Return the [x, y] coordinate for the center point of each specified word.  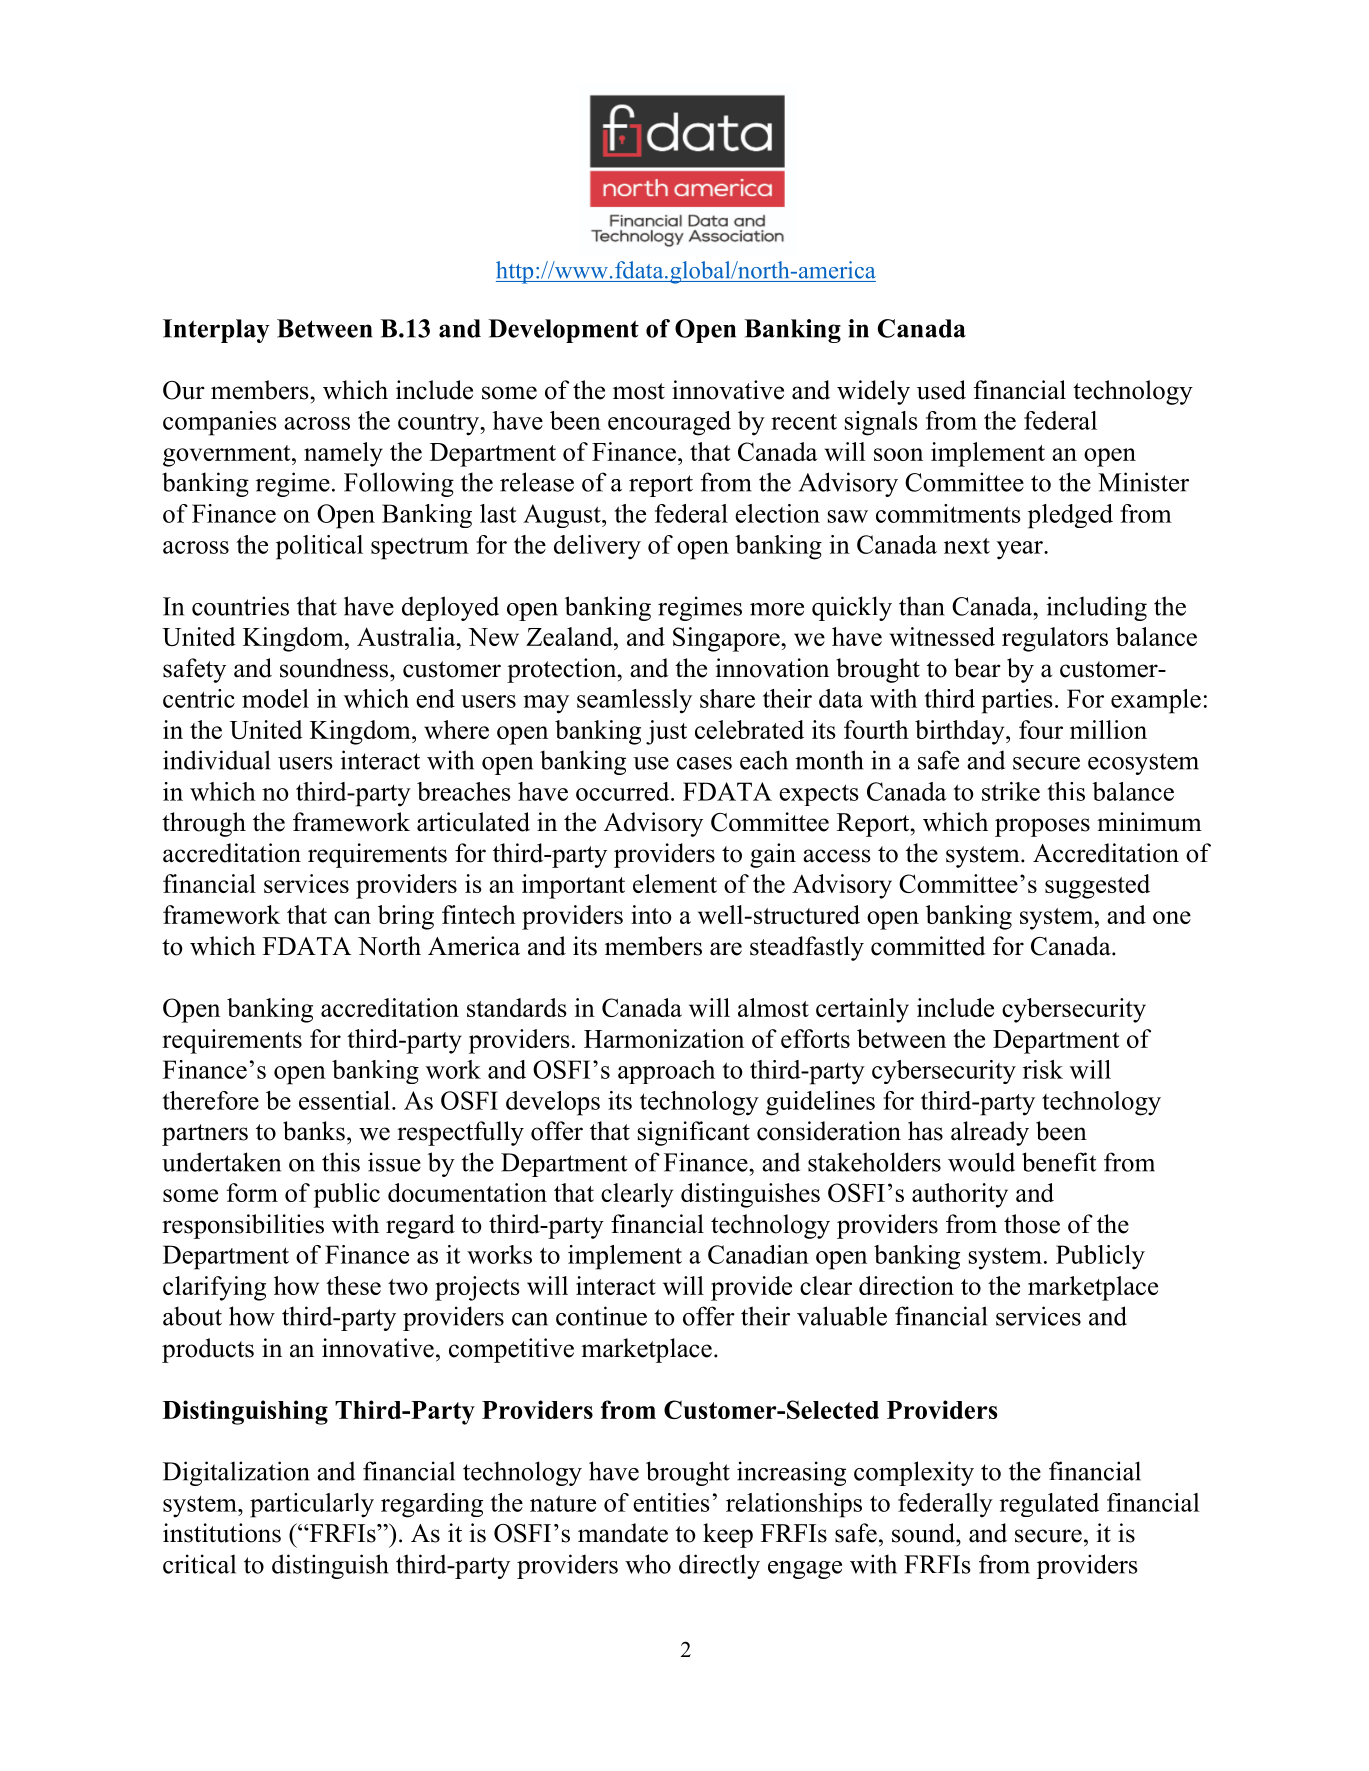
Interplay [216, 331]
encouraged [669, 423]
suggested [1097, 886]
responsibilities [243, 1226]
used [941, 390]
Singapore [727, 639]
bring [406, 917]
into [651, 914]
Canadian [758, 1254]
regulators [1055, 639]
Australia [407, 636]
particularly [312, 1505]
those [1032, 1224]
